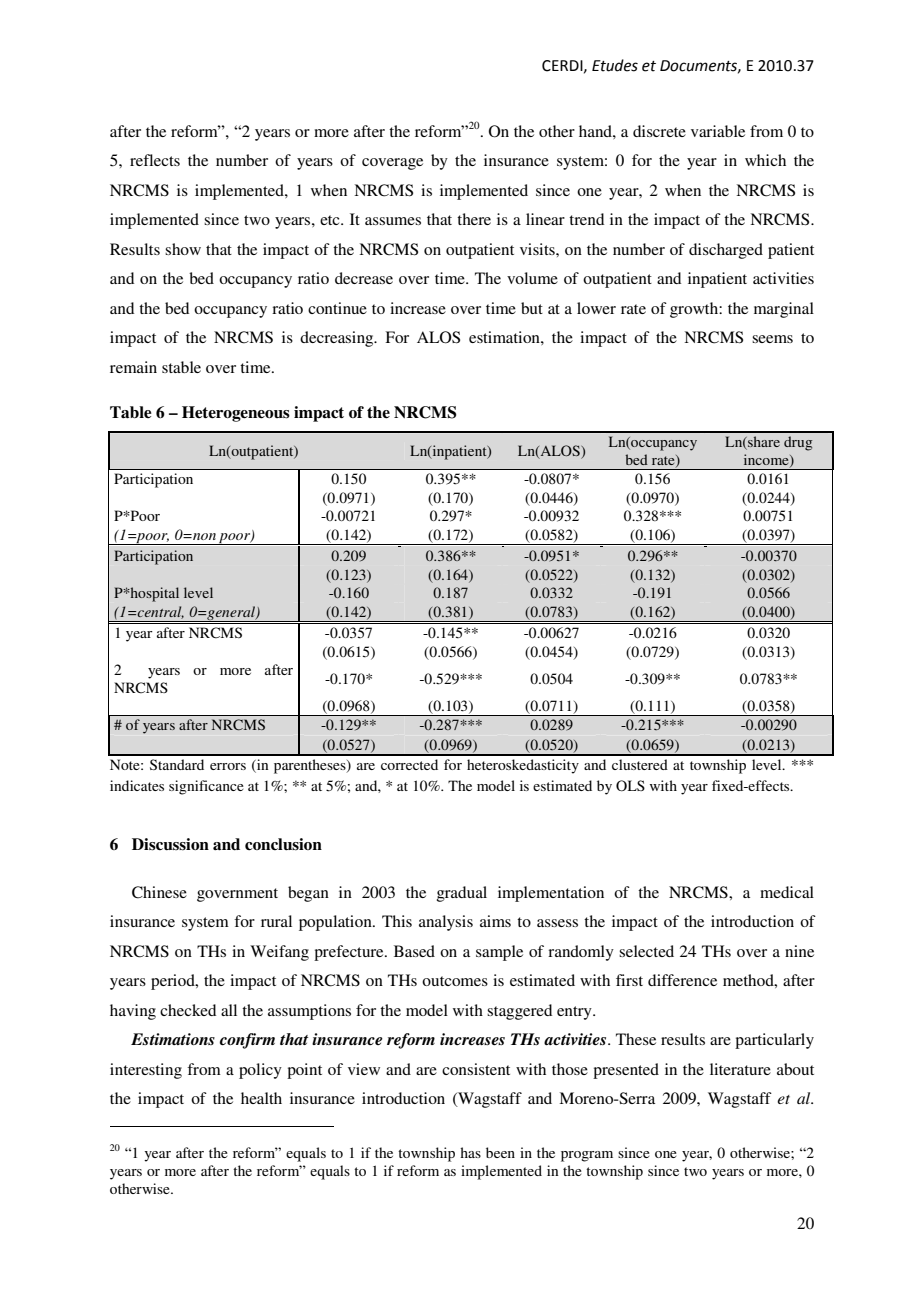 The height and width of the page is (1308, 924). What do you see at coordinates (170, 844) in the page?
I see `Discussion` at bounding box center [170, 844].
